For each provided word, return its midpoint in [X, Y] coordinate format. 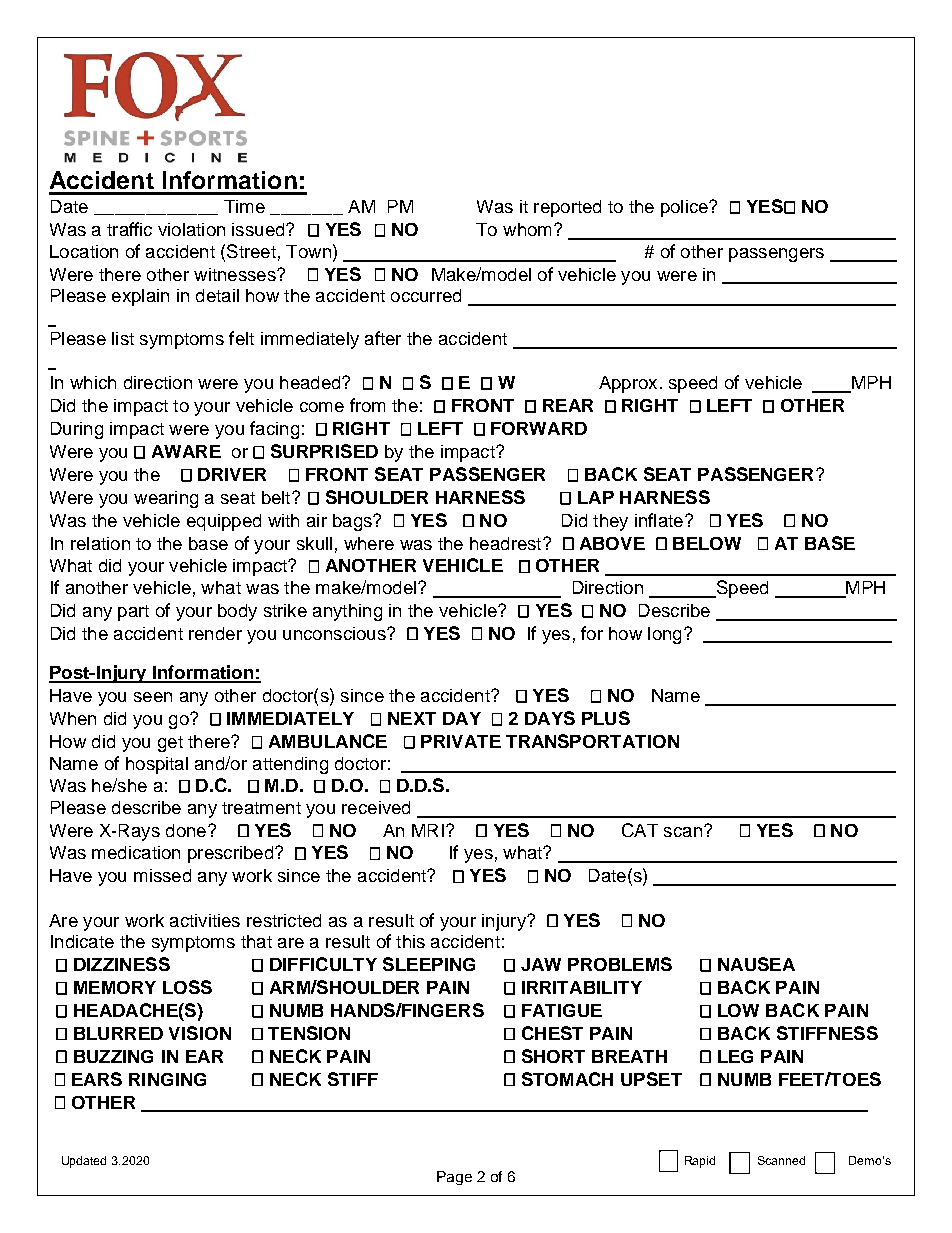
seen [153, 697]
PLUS [606, 718]
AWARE [186, 451]
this [410, 941]
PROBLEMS [620, 964]
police [685, 208]
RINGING [167, 1079]
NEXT [412, 718]
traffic [129, 229]
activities [205, 920]
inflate [659, 520]
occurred [426, 295]
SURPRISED [324, 451]
